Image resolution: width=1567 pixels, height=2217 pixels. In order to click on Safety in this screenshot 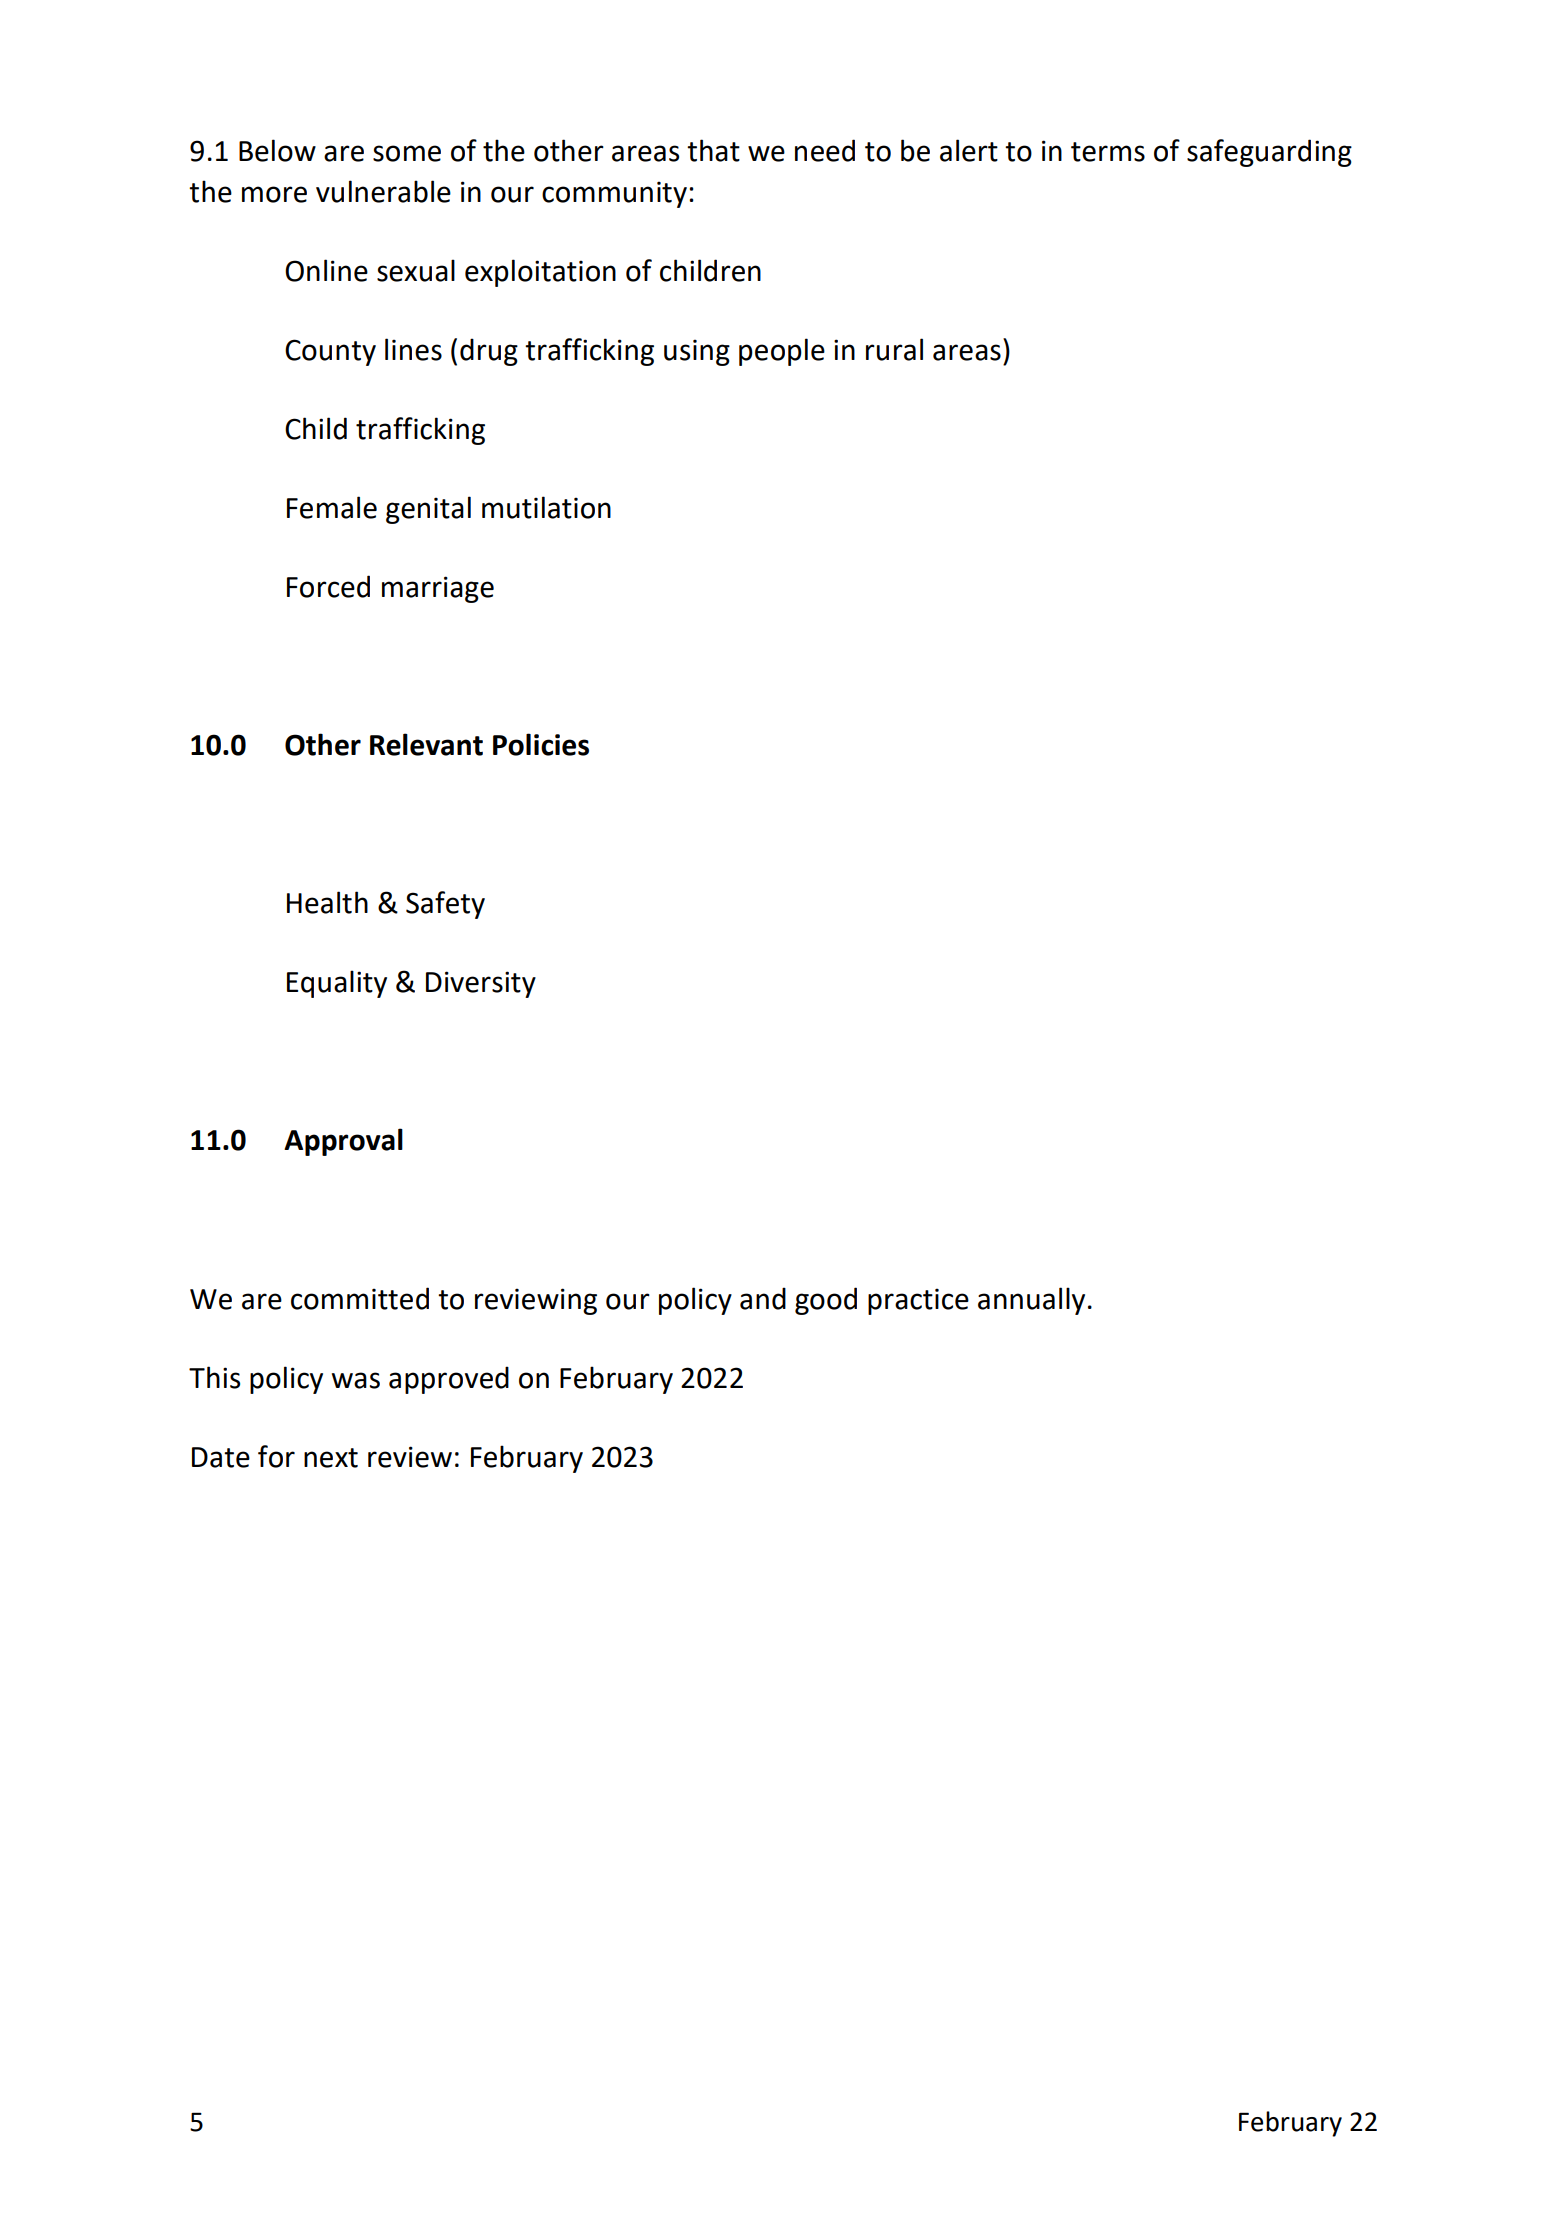, I will do `click(445, 905)`.
